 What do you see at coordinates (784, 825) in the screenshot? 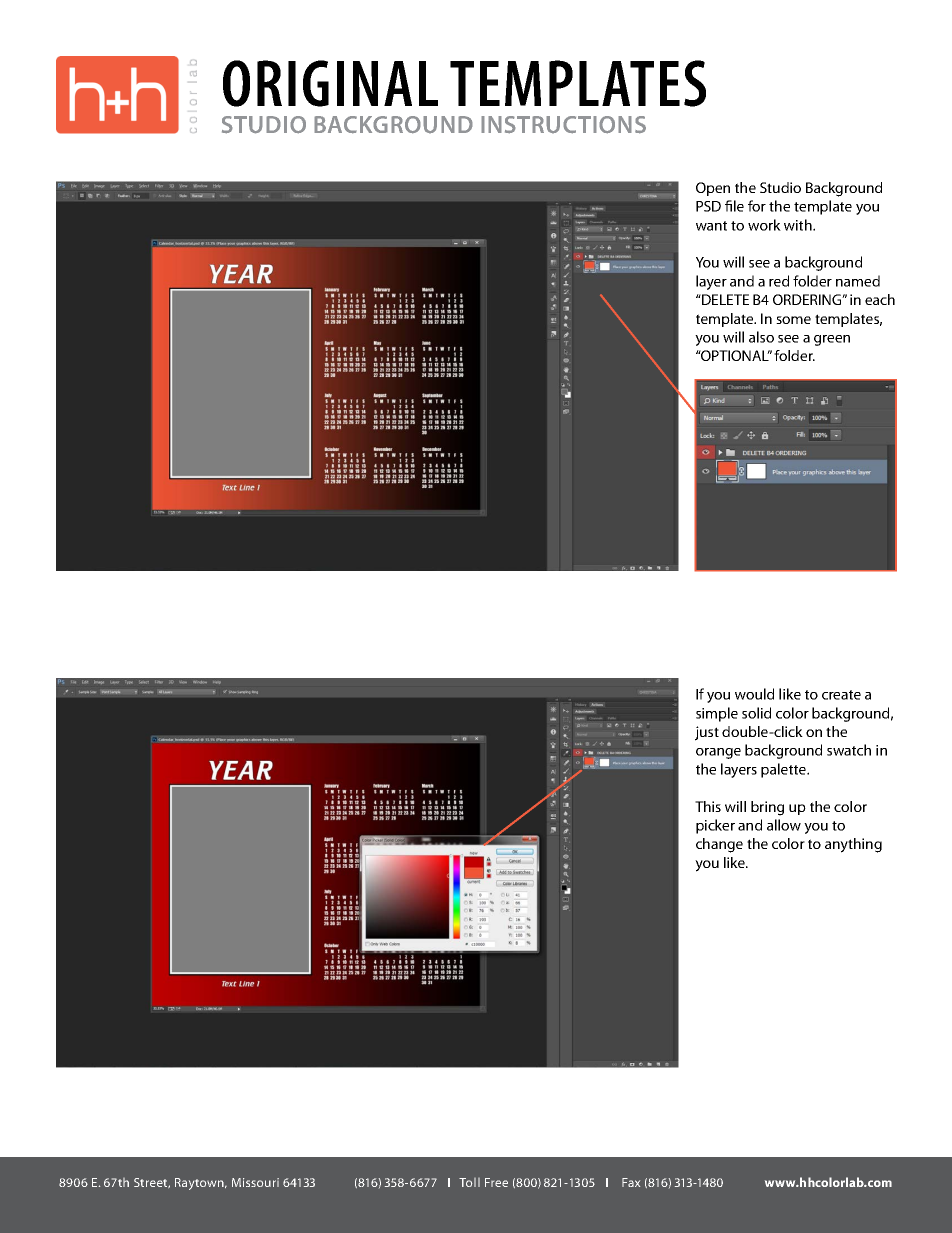
I see `allow` at bounding box center [784, 825].
